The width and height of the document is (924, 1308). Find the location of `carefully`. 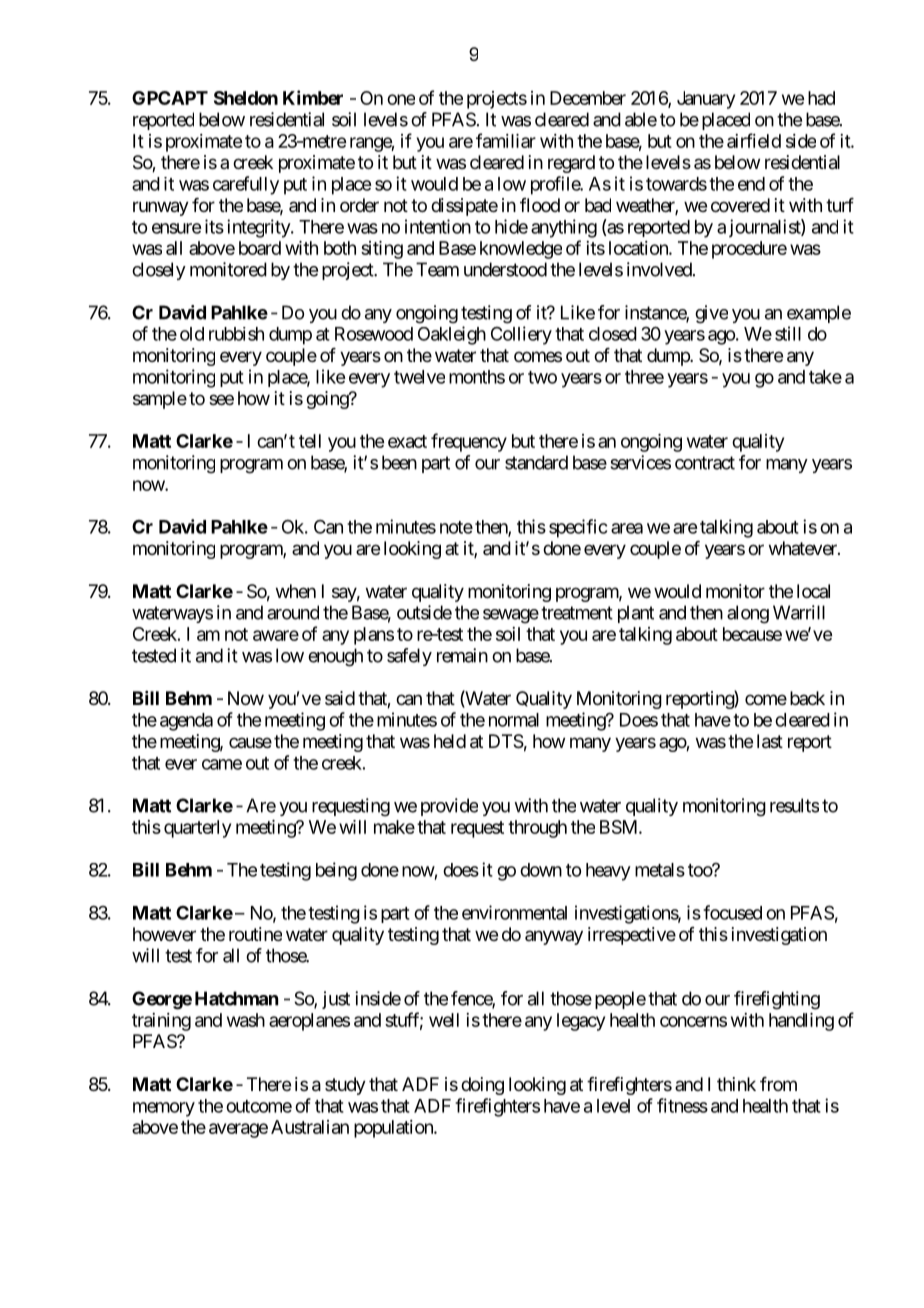

carefully is located at coordinates (246, 185).
